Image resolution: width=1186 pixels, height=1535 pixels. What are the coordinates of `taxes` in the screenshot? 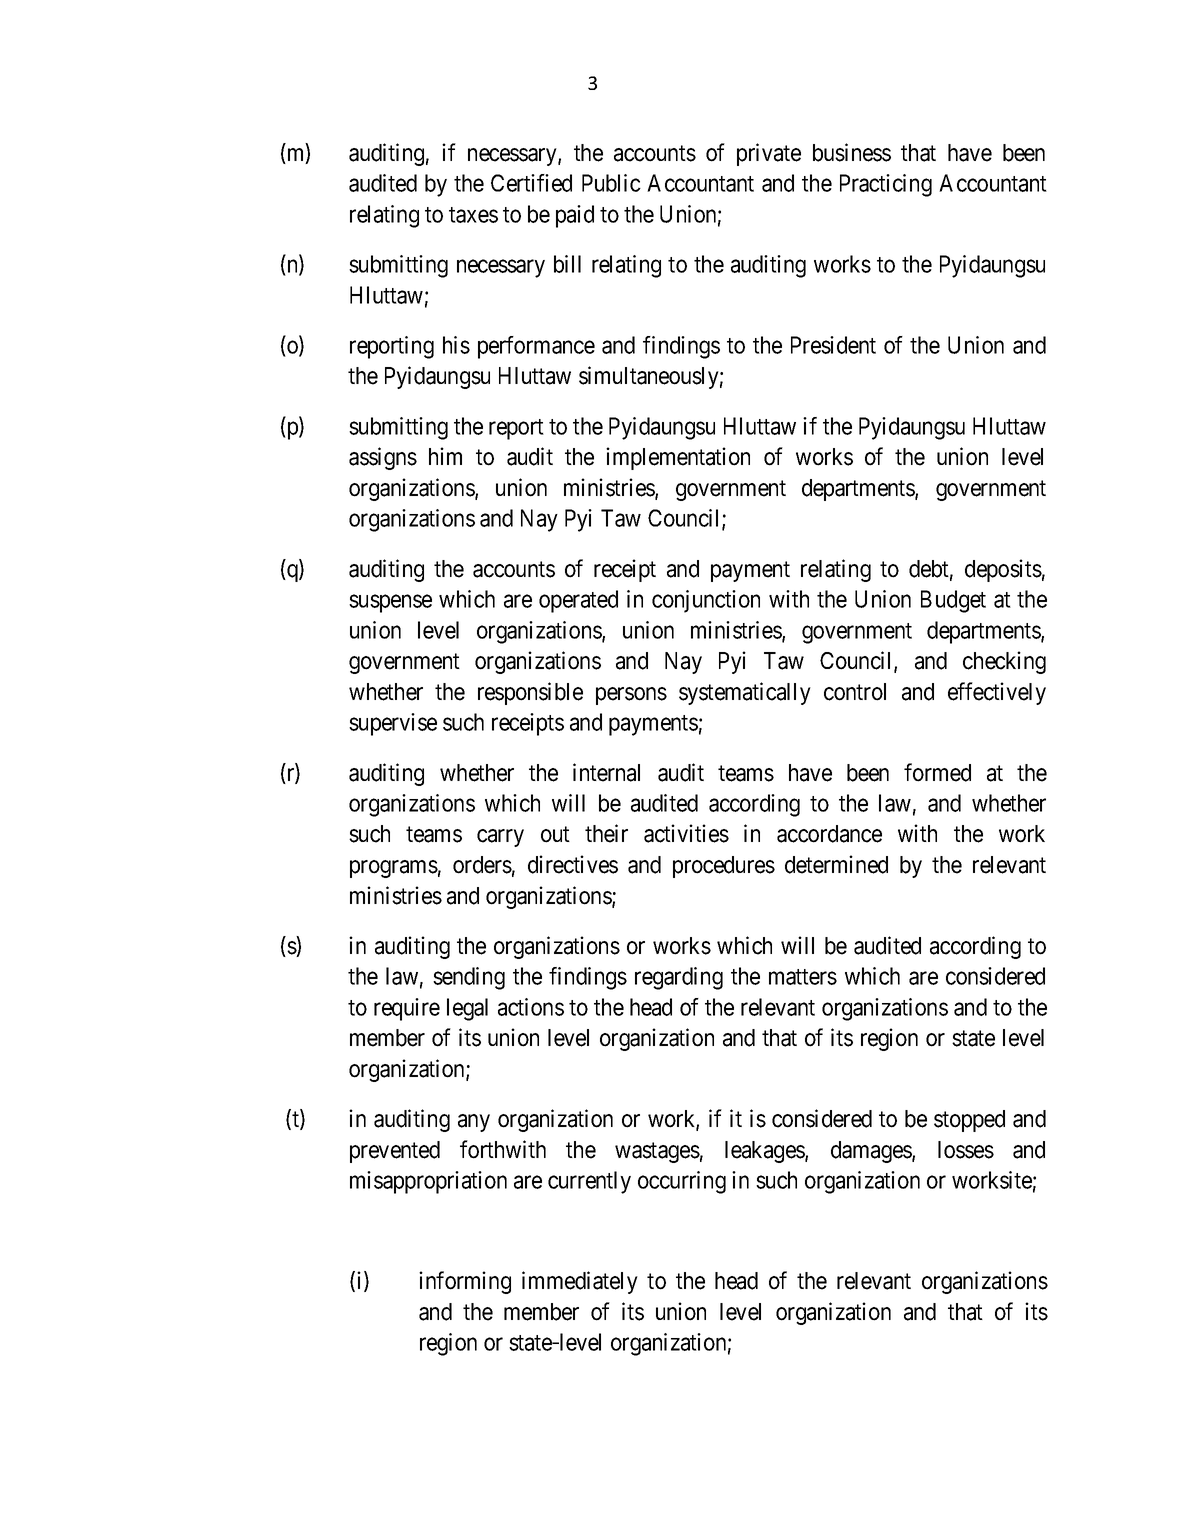 It's located at (473, 215).
